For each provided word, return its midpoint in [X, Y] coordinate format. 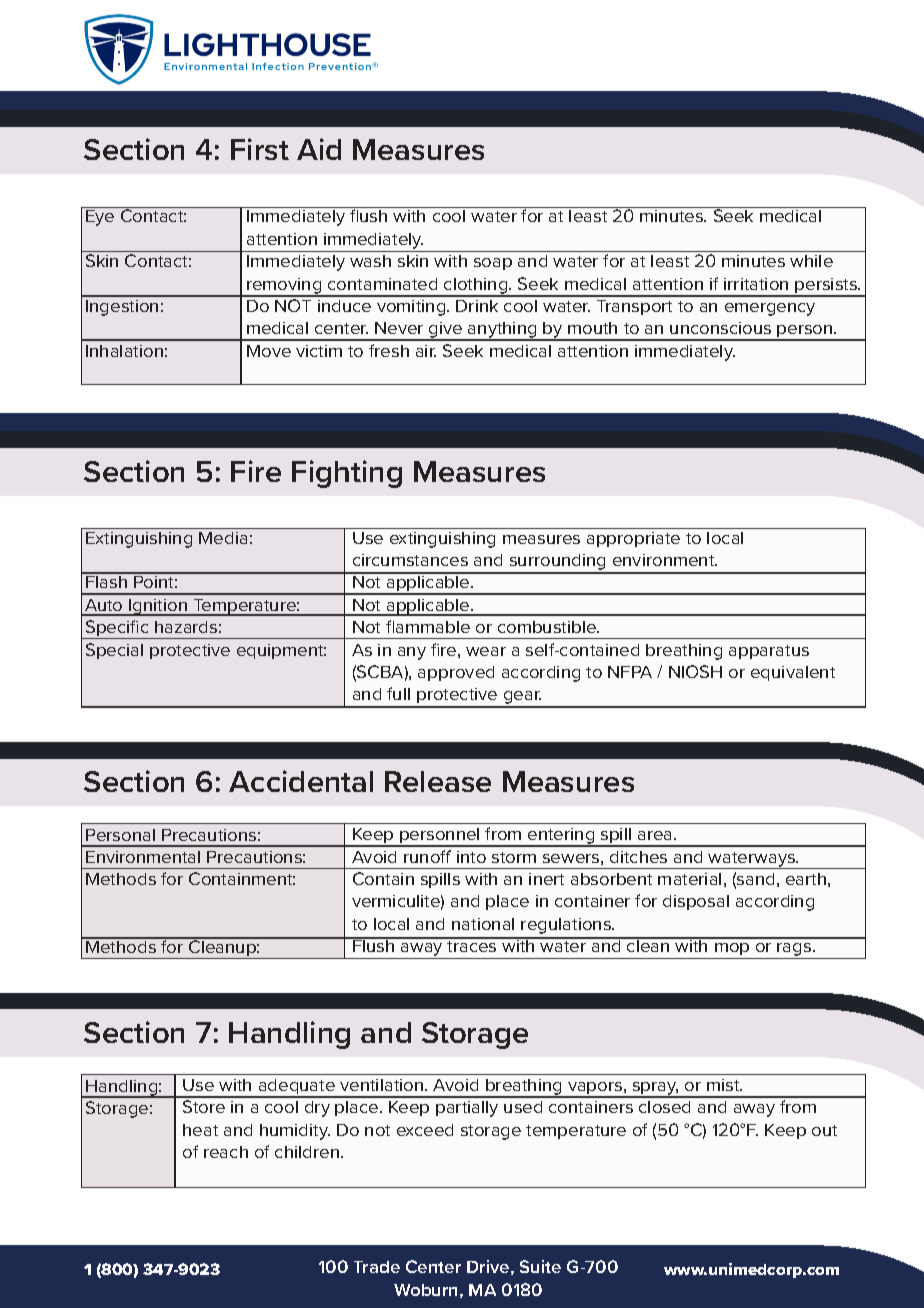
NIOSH [695, 671]
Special [114, 651]
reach [226, 1152]
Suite [540, 1266]
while [811, 261]
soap [493, 264]
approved [456, 673]
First [260, 149]
